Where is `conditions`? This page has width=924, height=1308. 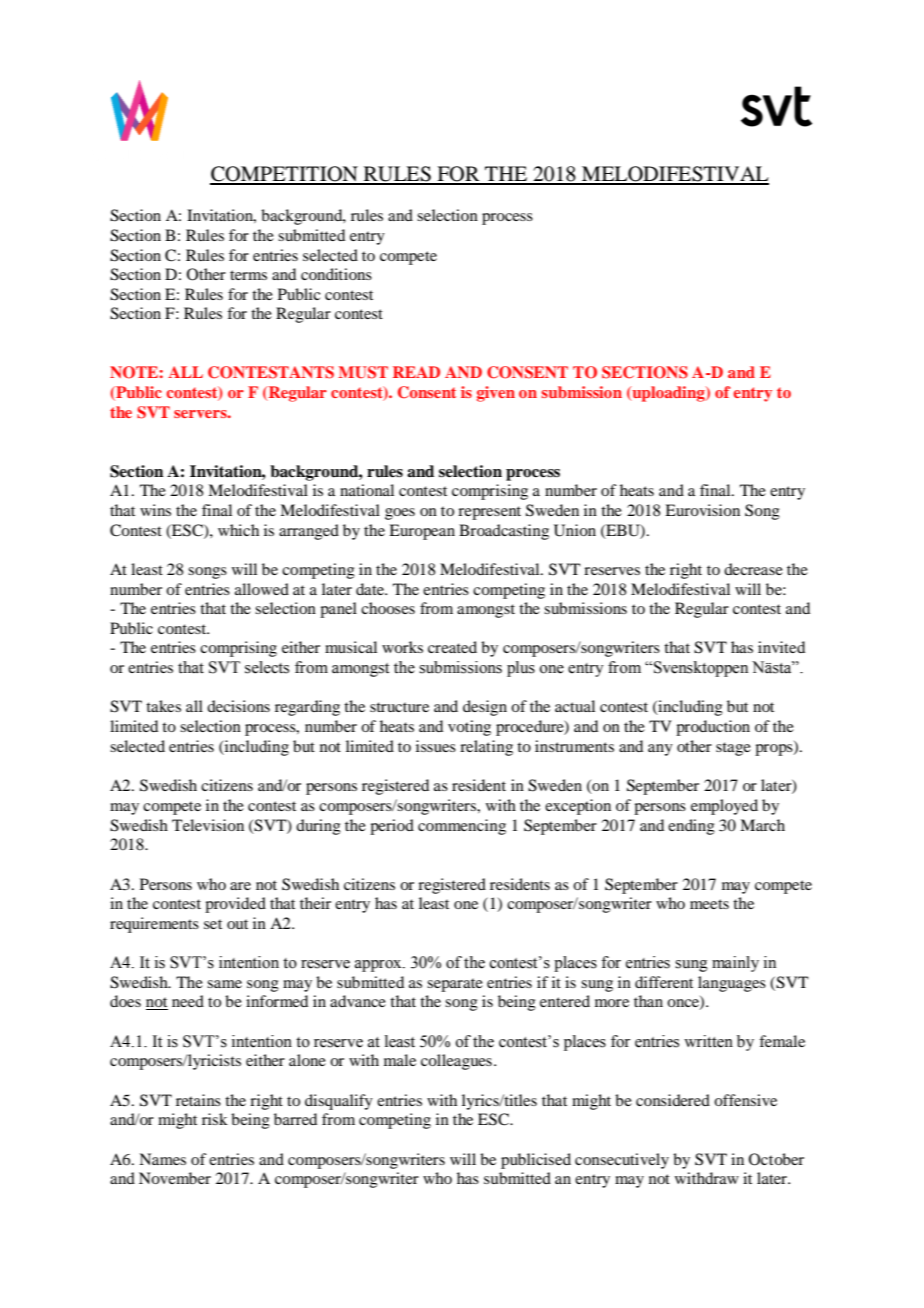
conditions is located at coordinates (336, 274).
